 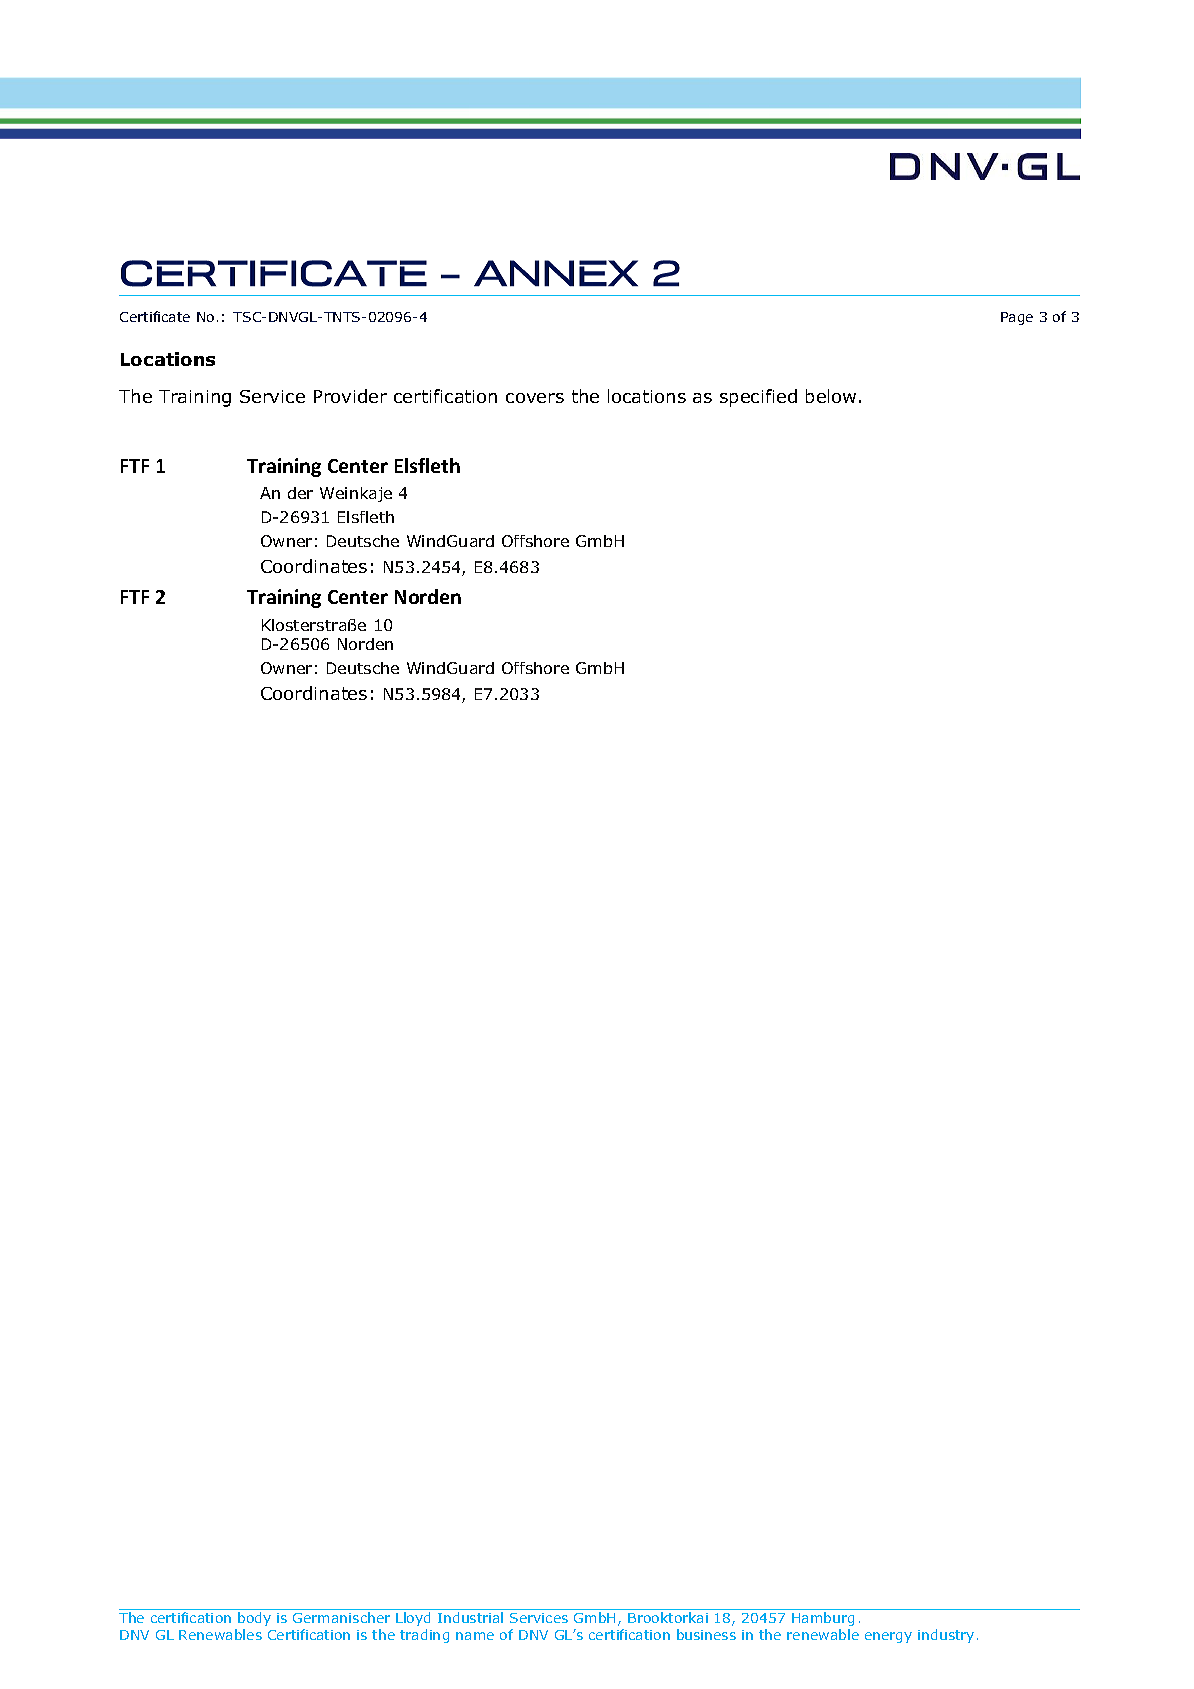 I want to click on Industrial, so click(x=470, y=1617).
